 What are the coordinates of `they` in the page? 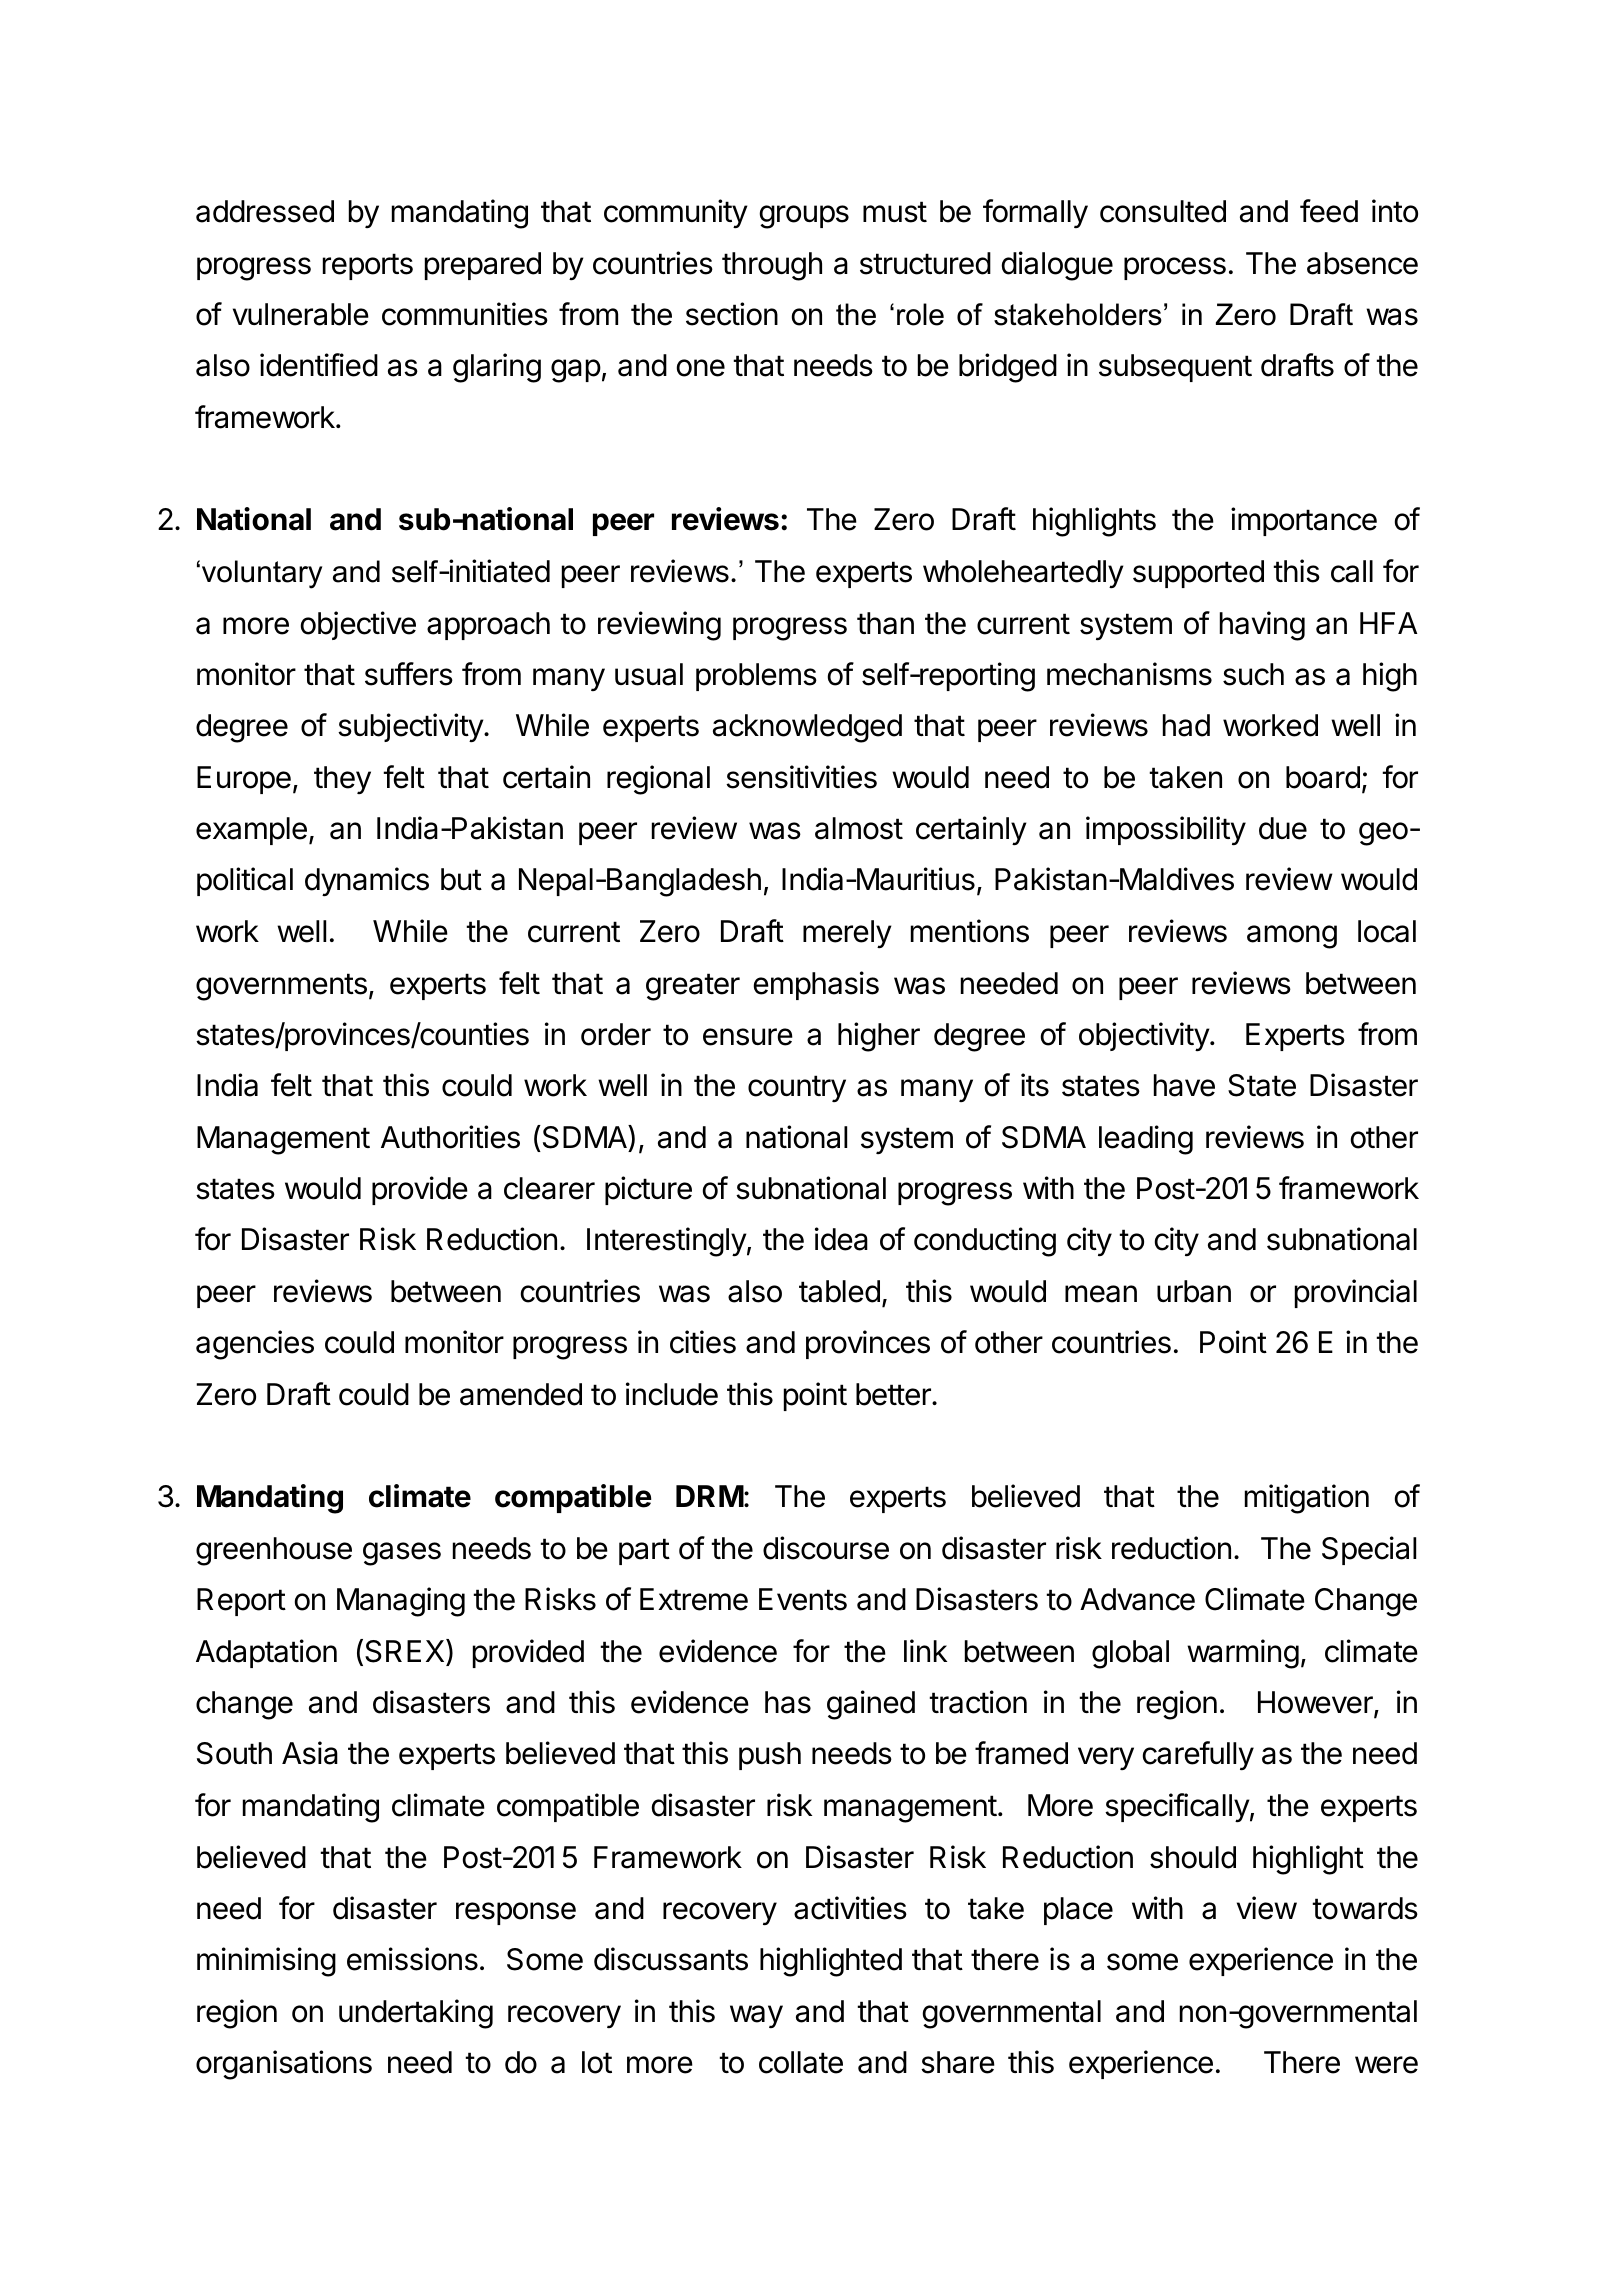 It's located at (342, 780).
